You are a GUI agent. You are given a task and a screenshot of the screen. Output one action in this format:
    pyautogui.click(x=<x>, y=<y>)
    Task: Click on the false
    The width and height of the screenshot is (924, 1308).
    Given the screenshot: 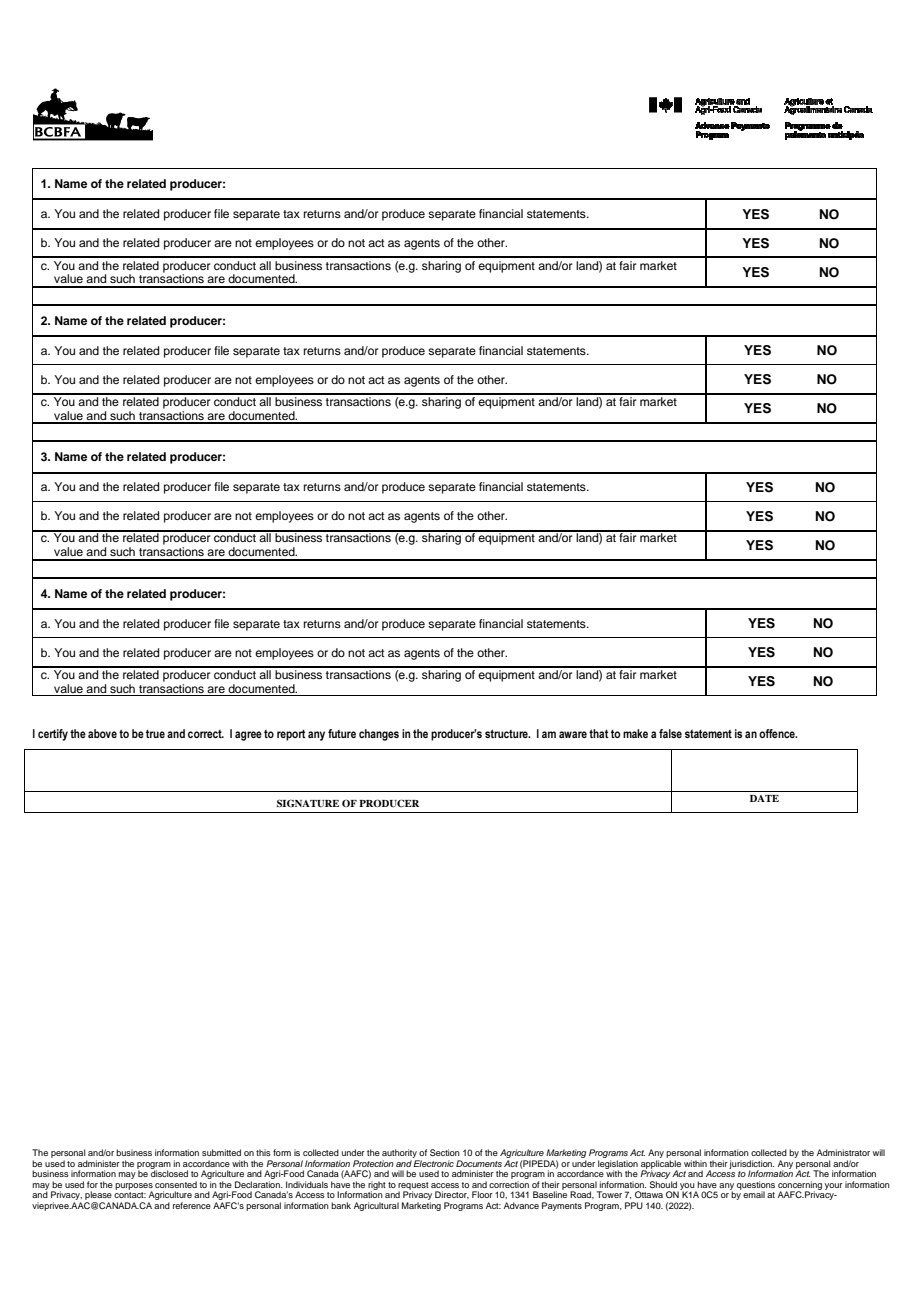 What is the action you would take?
    pyautogui.click(x=670, y=733)
